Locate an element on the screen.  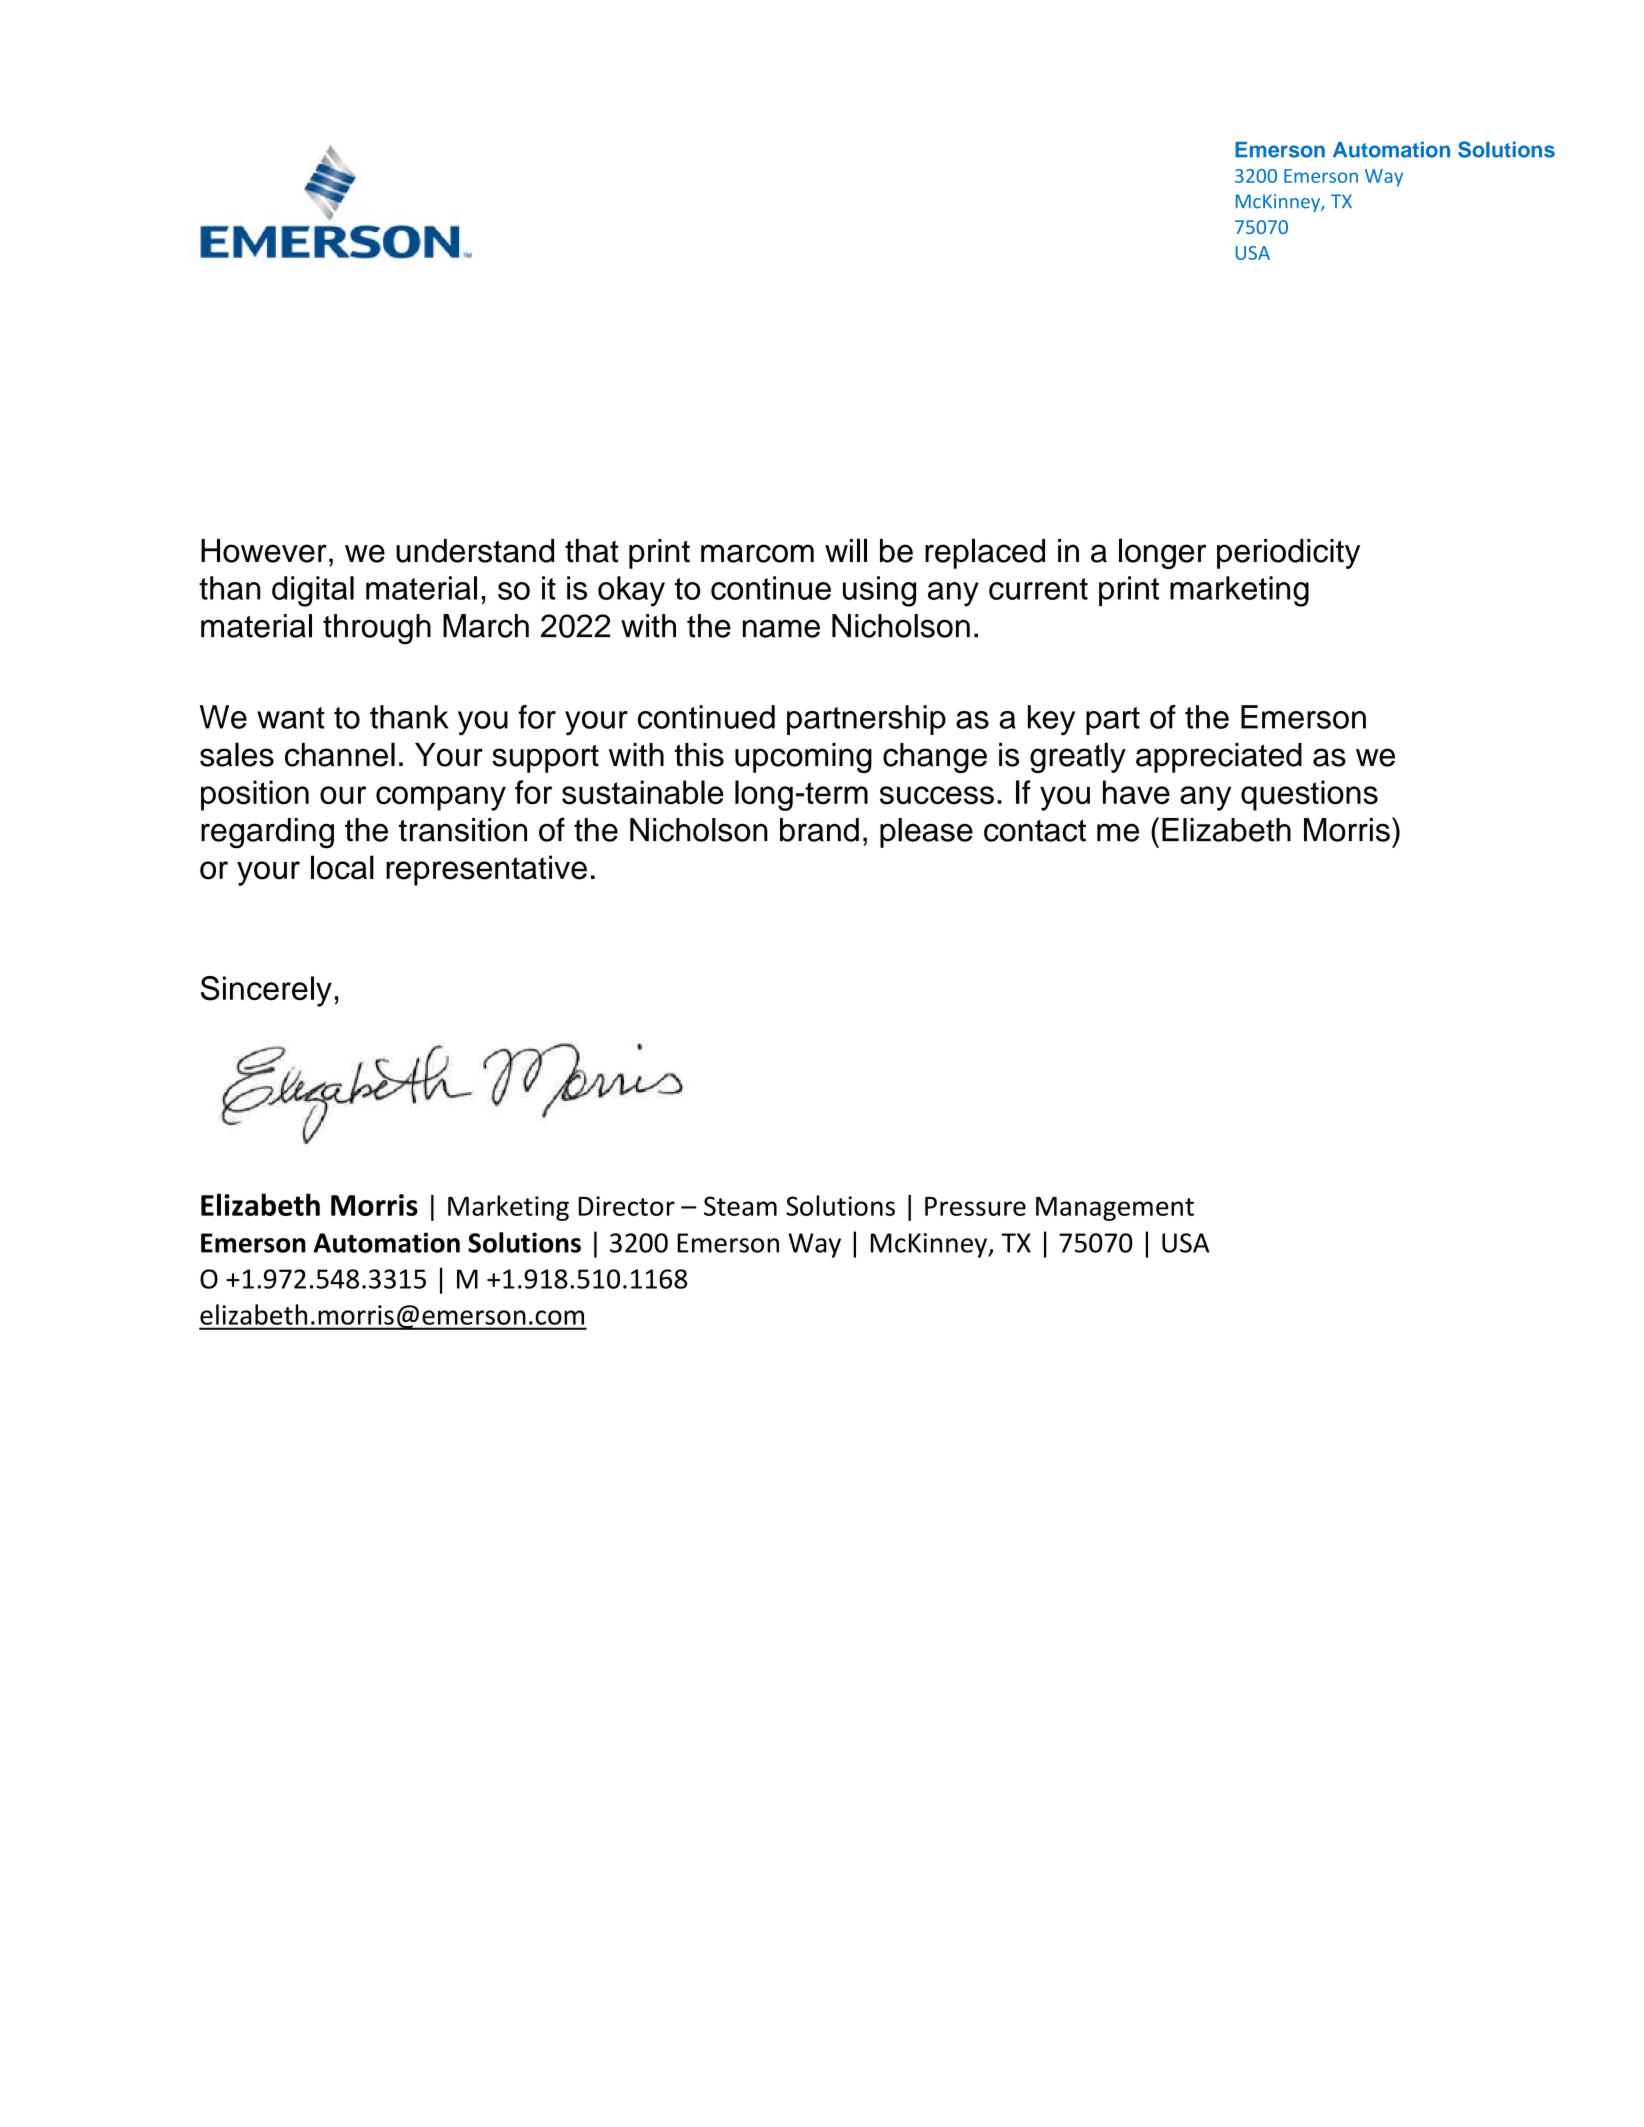
brand is located at coordinates (819, 830).
